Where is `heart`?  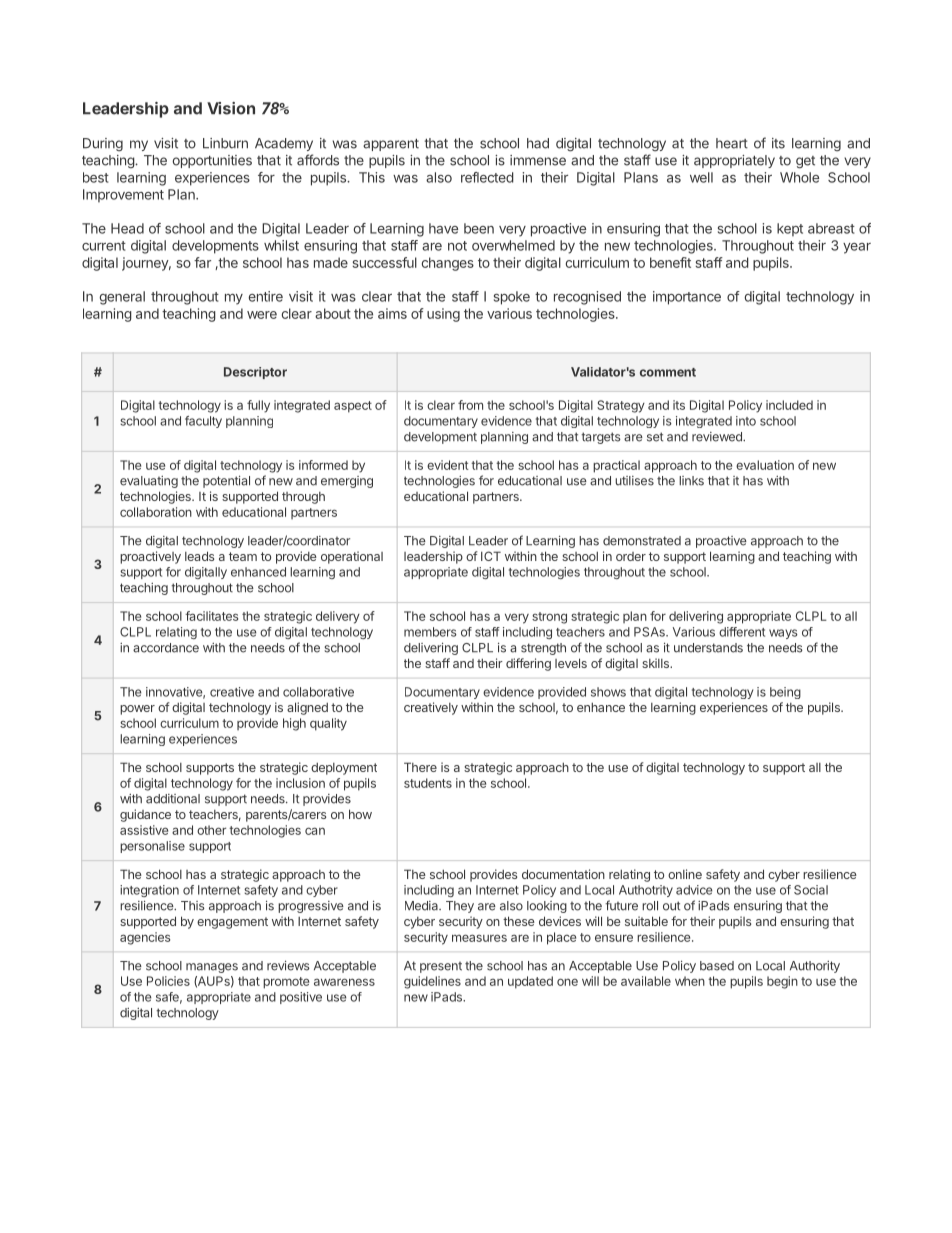 heart is located at coordinates (732, 143).
